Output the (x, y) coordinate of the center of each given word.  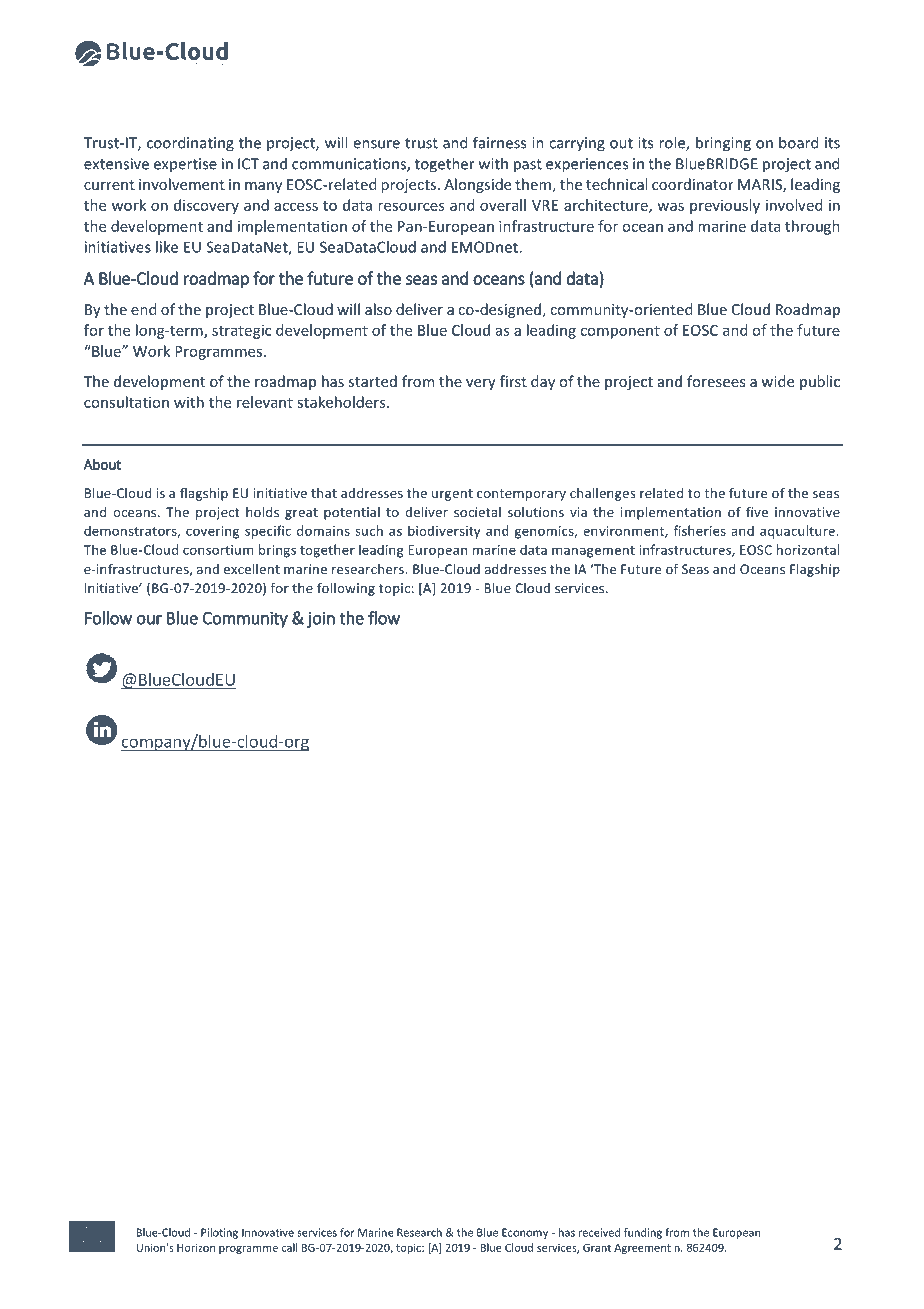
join (321, 620)
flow (384, 618)
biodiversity (444, 532)
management (593, 552)
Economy (525, 1233)
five (757, 511)
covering (212, 532)
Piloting (219, 1233)
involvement (182, 184)
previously (725, 206)
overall (503, 205)
